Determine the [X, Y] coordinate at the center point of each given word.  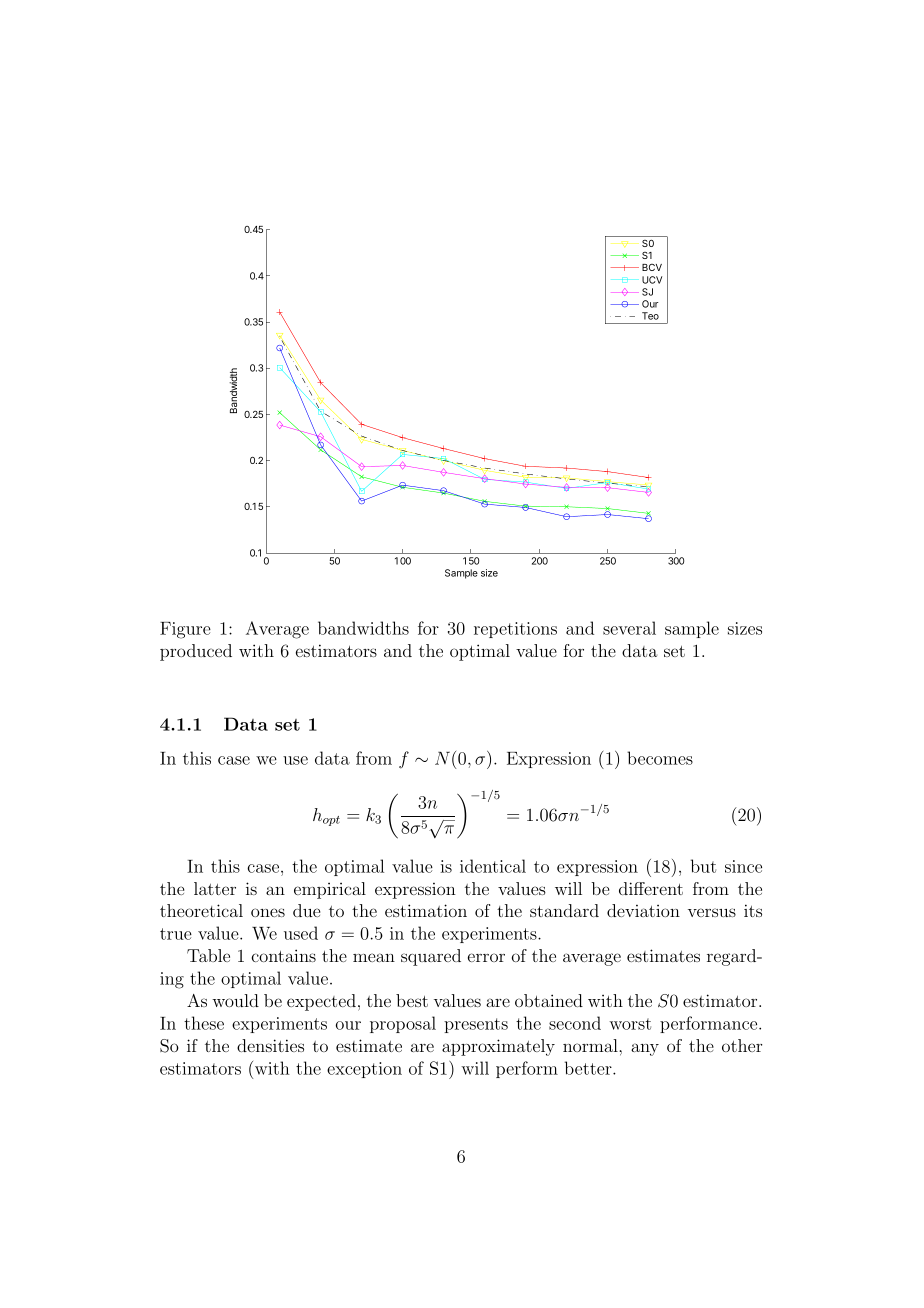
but [703, 866]
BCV [652, 267]
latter [215, 888]
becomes [660, 758]
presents [476, 1025]
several [629, 628]
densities [270, 1045]
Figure [185, 630]
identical [493, 866]
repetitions [515, 630]
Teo [650, 316]
